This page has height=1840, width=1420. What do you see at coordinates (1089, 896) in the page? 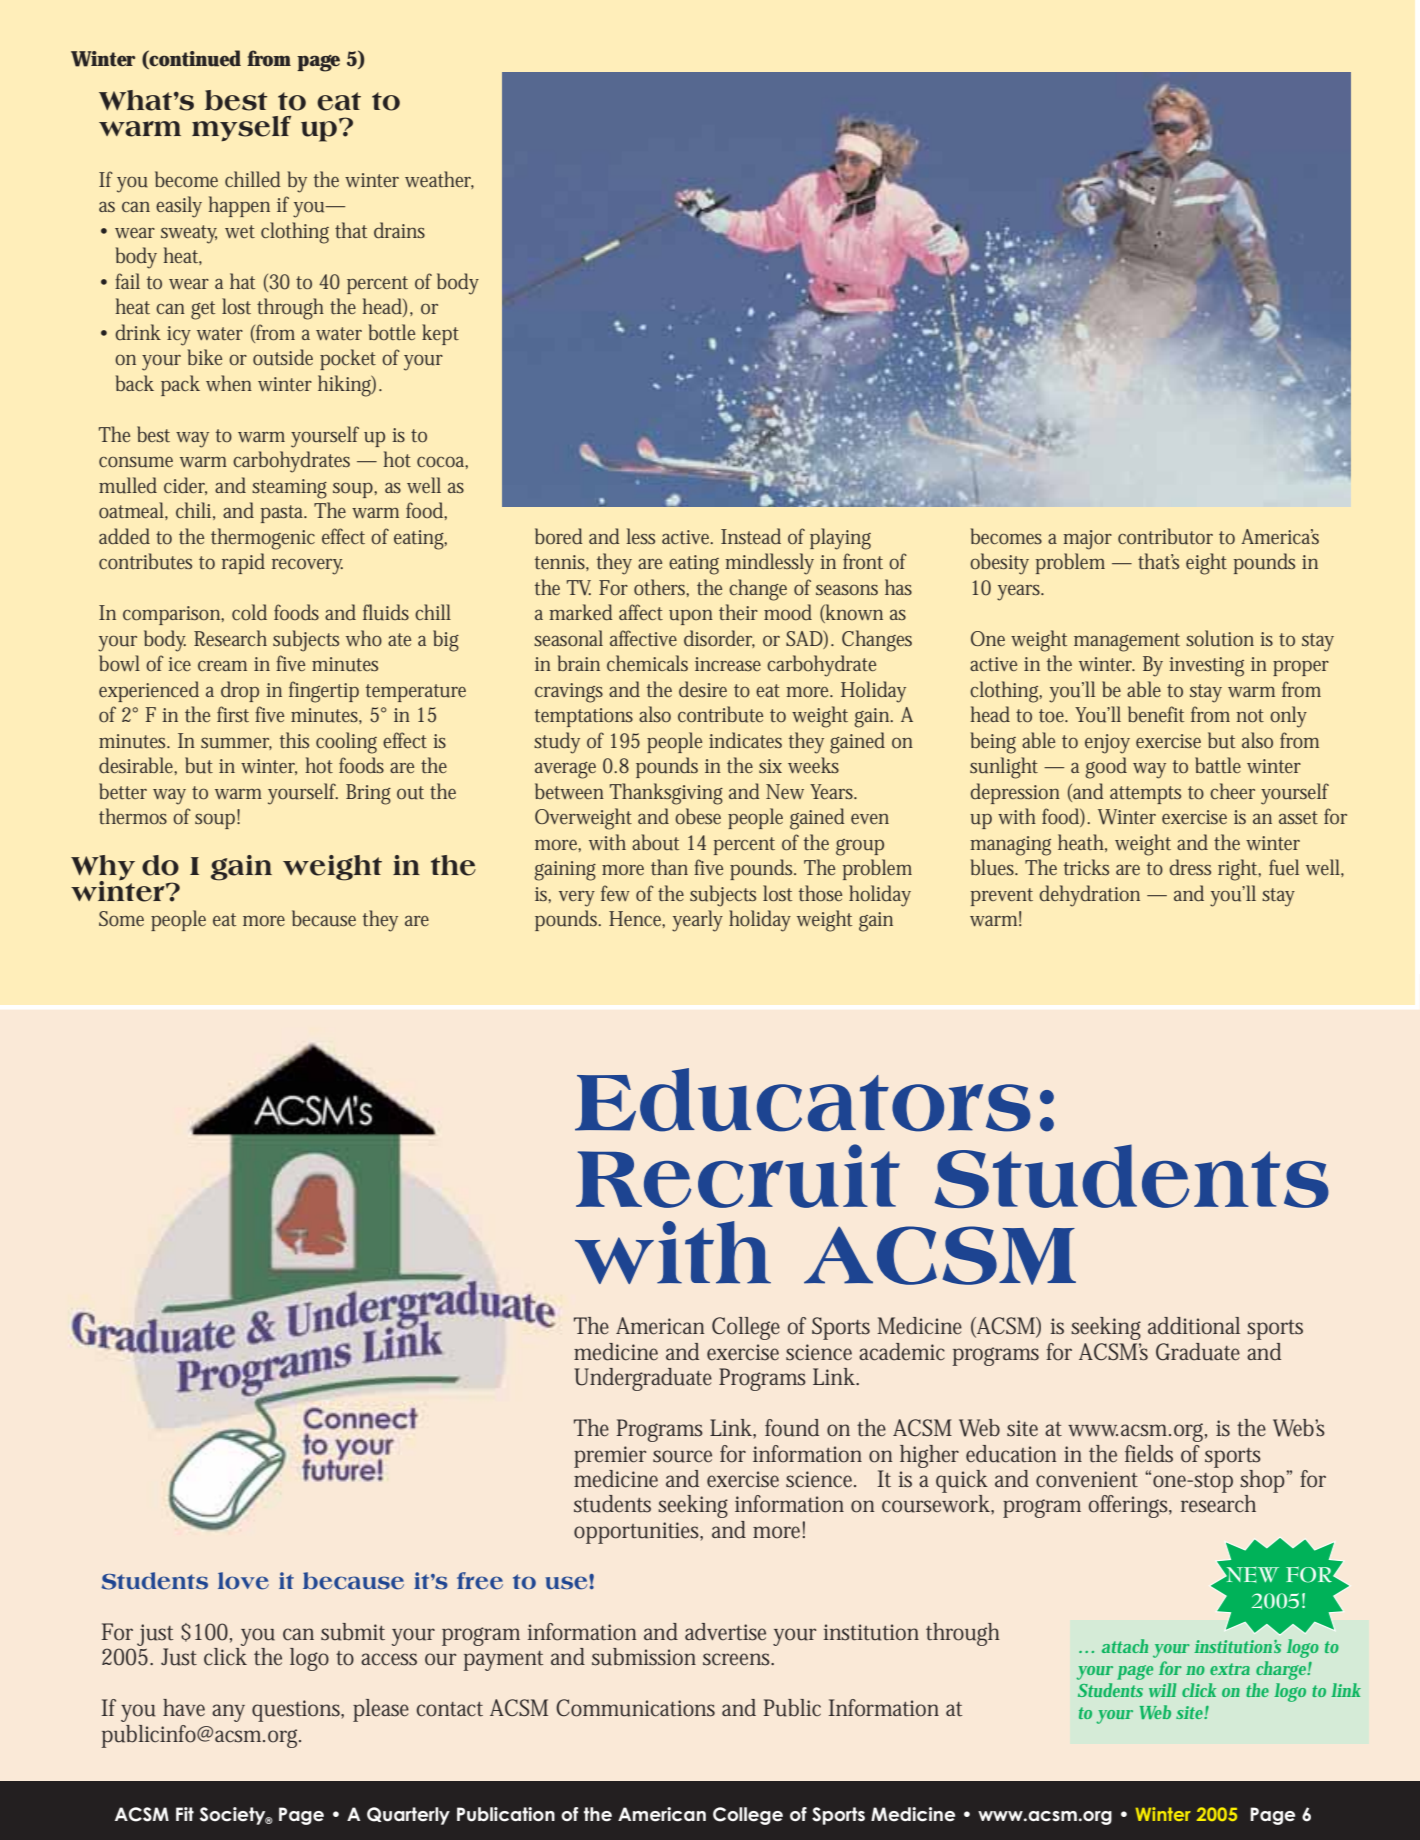
I see `dehydration` at bounding box center [1089, 896].
